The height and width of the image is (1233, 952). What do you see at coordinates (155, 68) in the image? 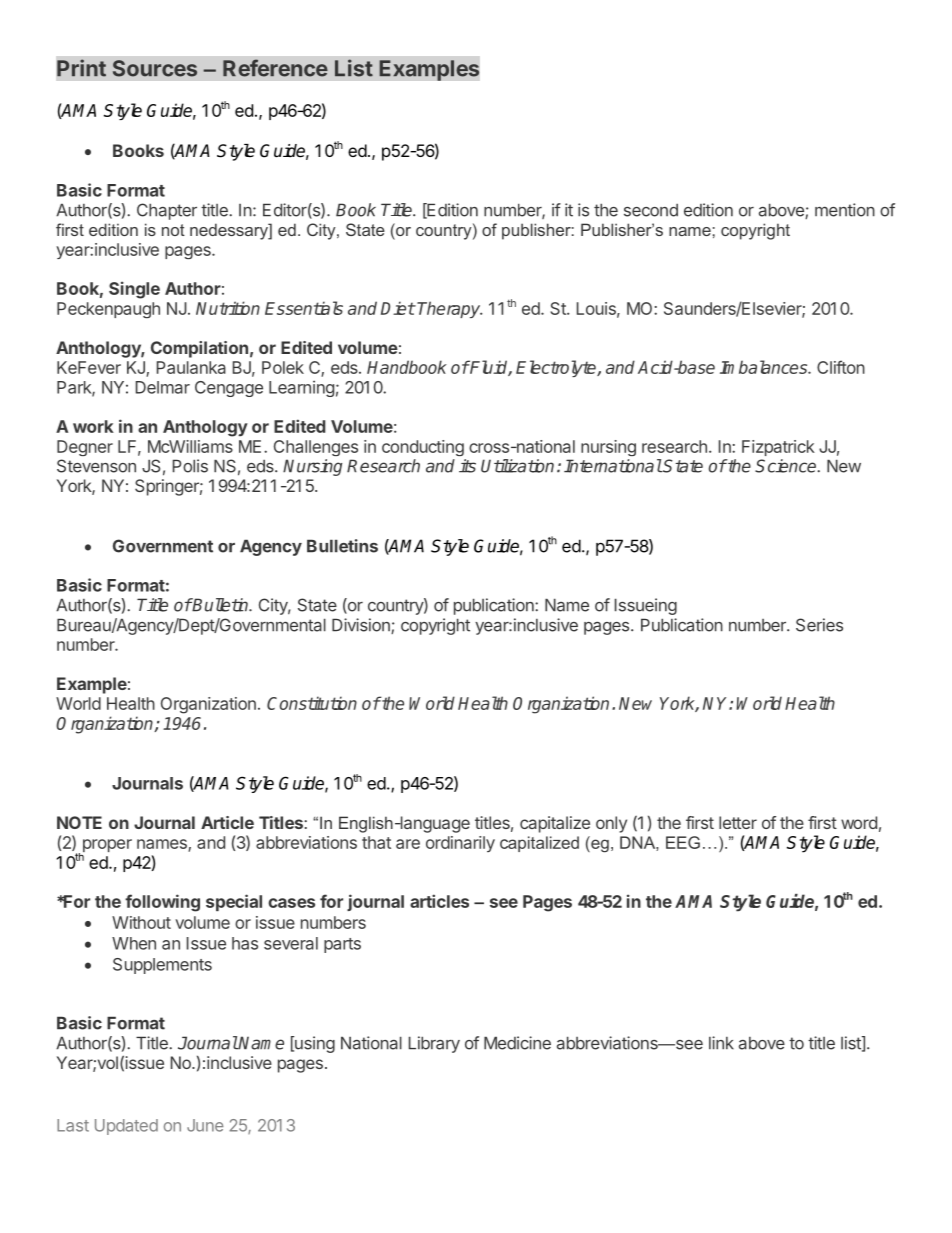
I see `Sources` at bounding box center [155, 68].
